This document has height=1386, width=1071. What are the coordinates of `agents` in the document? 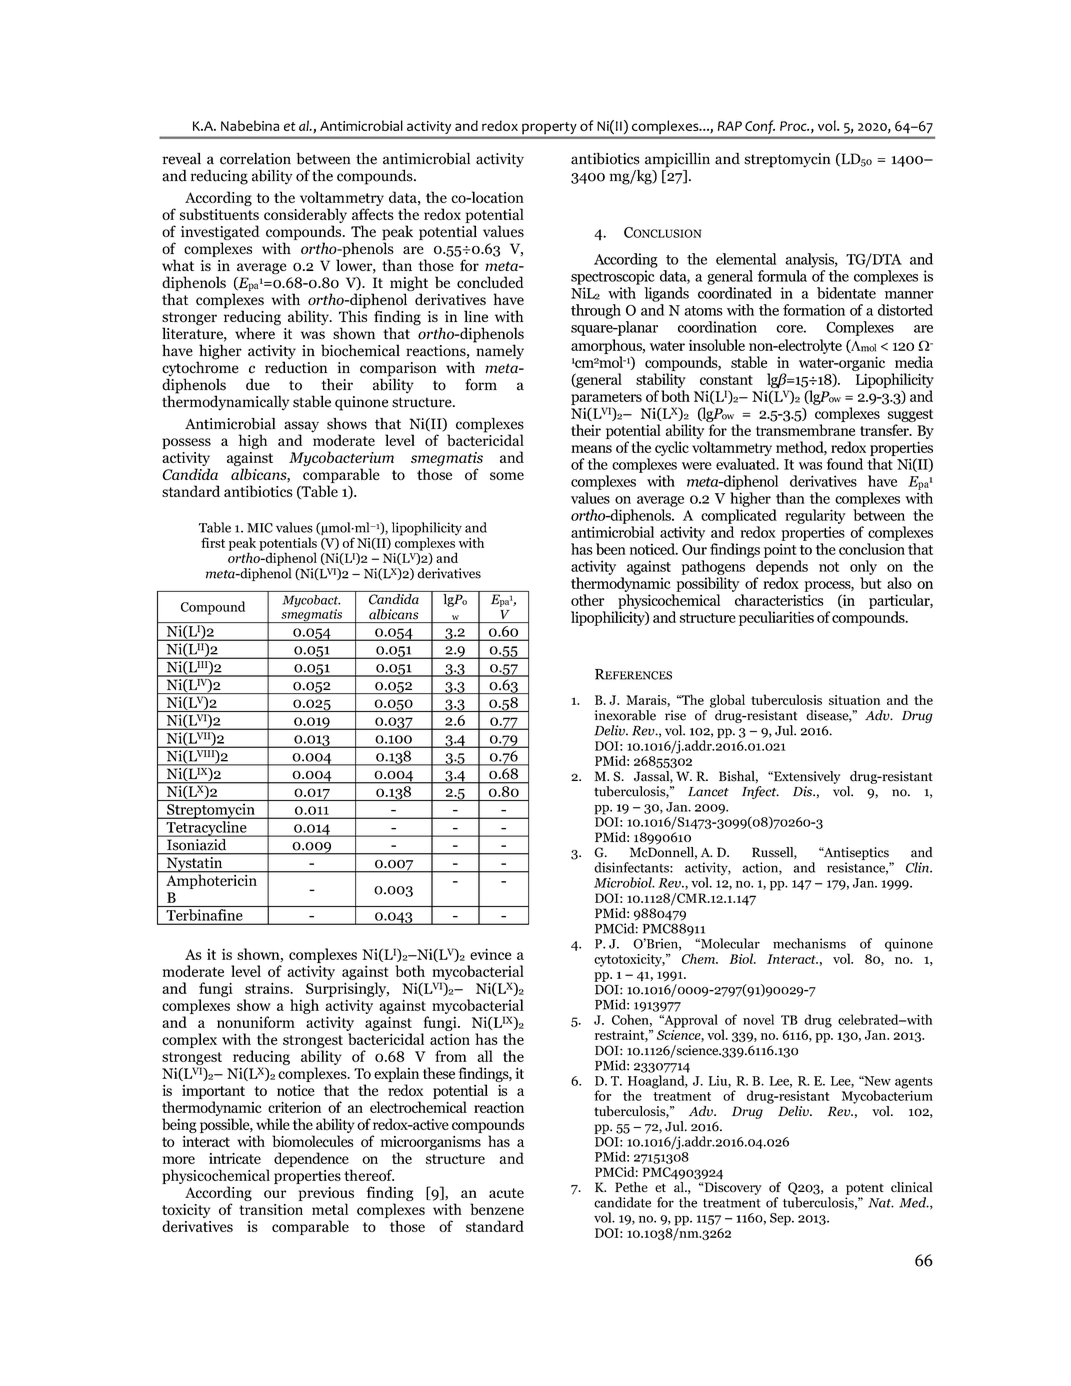 It's located at (914, 1083).
